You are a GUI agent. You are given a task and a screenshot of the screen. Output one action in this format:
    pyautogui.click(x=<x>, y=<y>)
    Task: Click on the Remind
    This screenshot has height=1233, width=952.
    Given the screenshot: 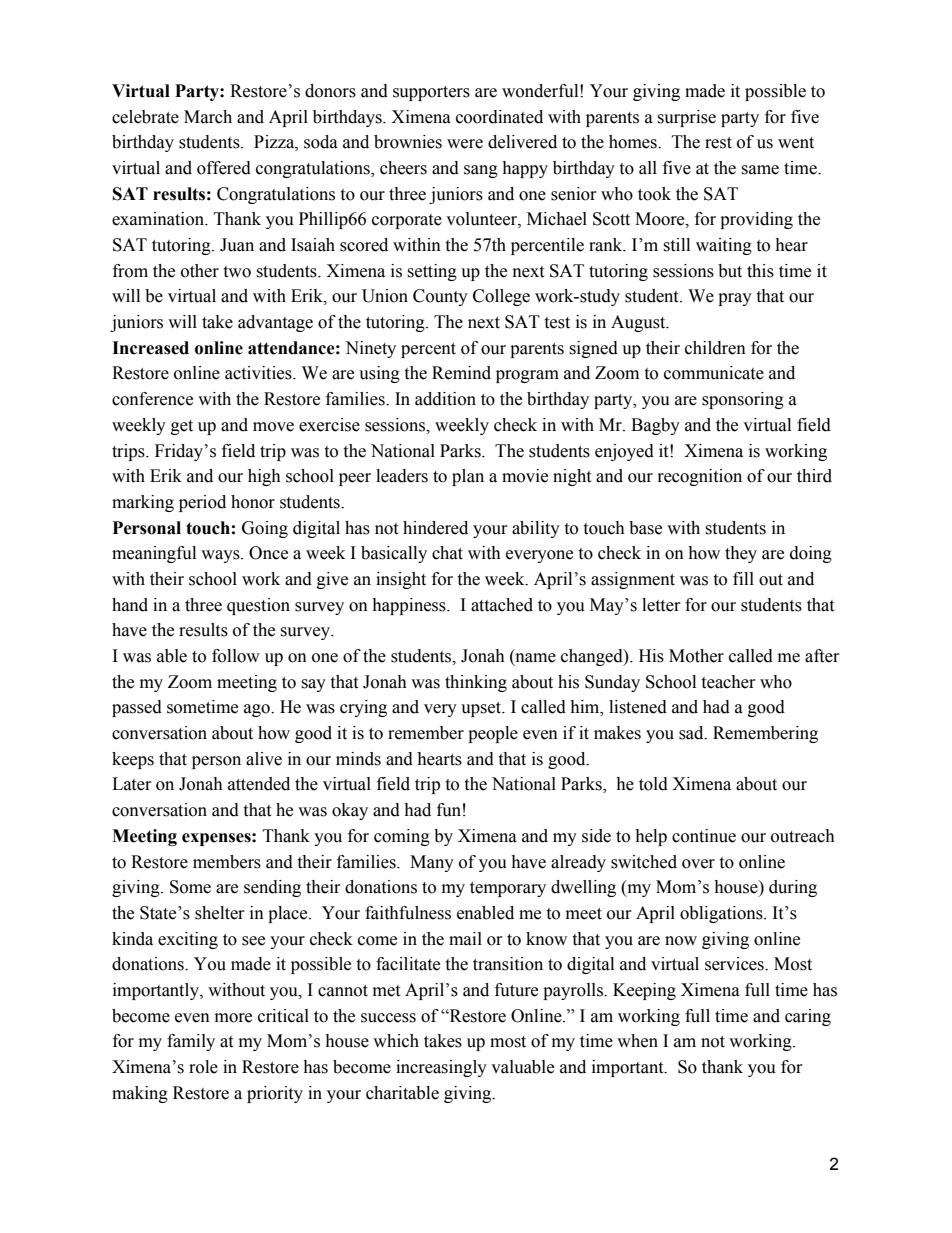 What is the action you would take?
    pyautogui.click(x=461, y=373)
